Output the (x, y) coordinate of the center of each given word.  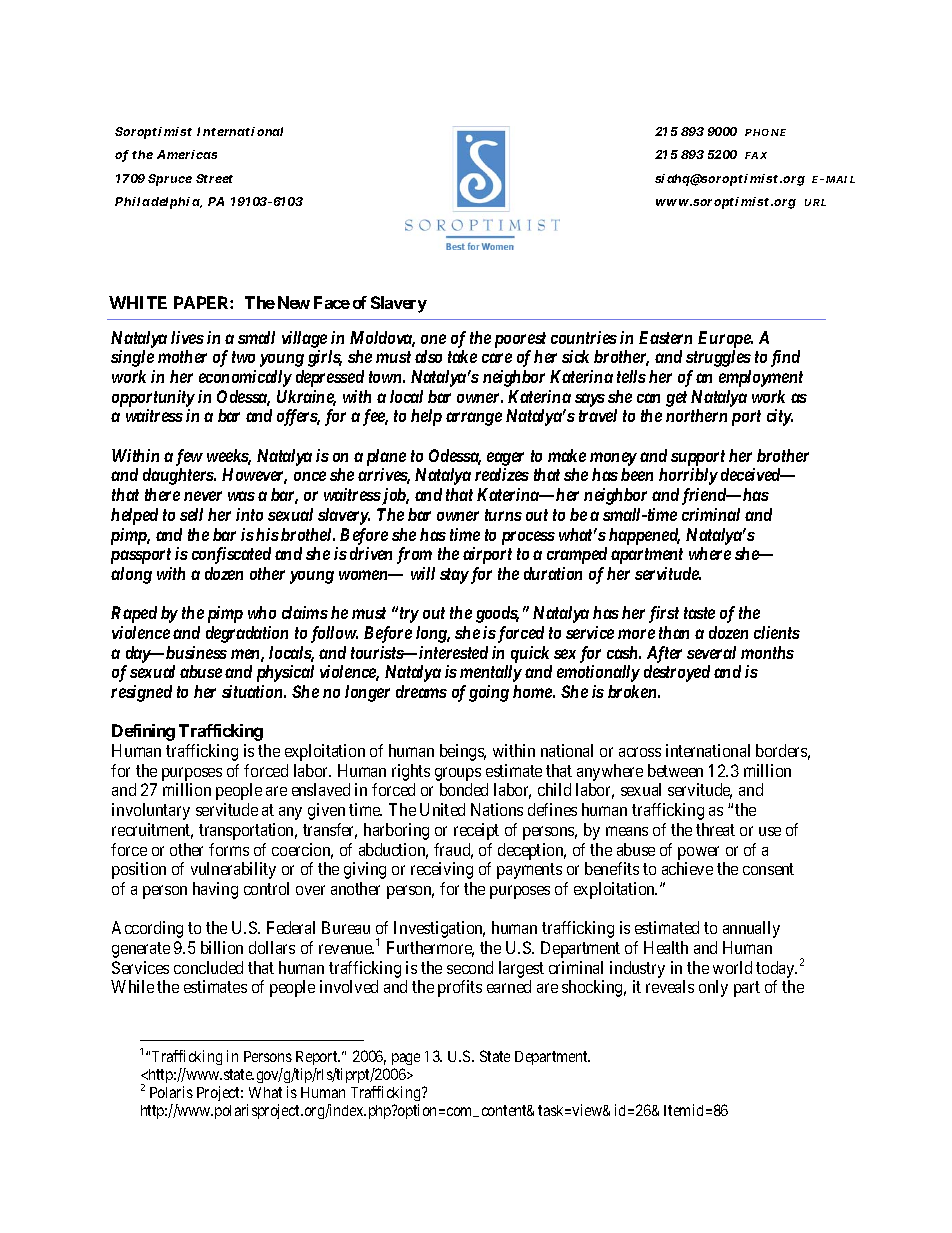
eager (505, 460)
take (462, 356)
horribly (688, 476)
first (664, 614)
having (215, 890)
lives (187, 337)
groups (458, 774)
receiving (442, 870)
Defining (143, 732)
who (262, 612)
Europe (725, 339)
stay (454, 576)
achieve (687, 868)
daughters (179, 476)
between (675, 770)
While (132, 986)
